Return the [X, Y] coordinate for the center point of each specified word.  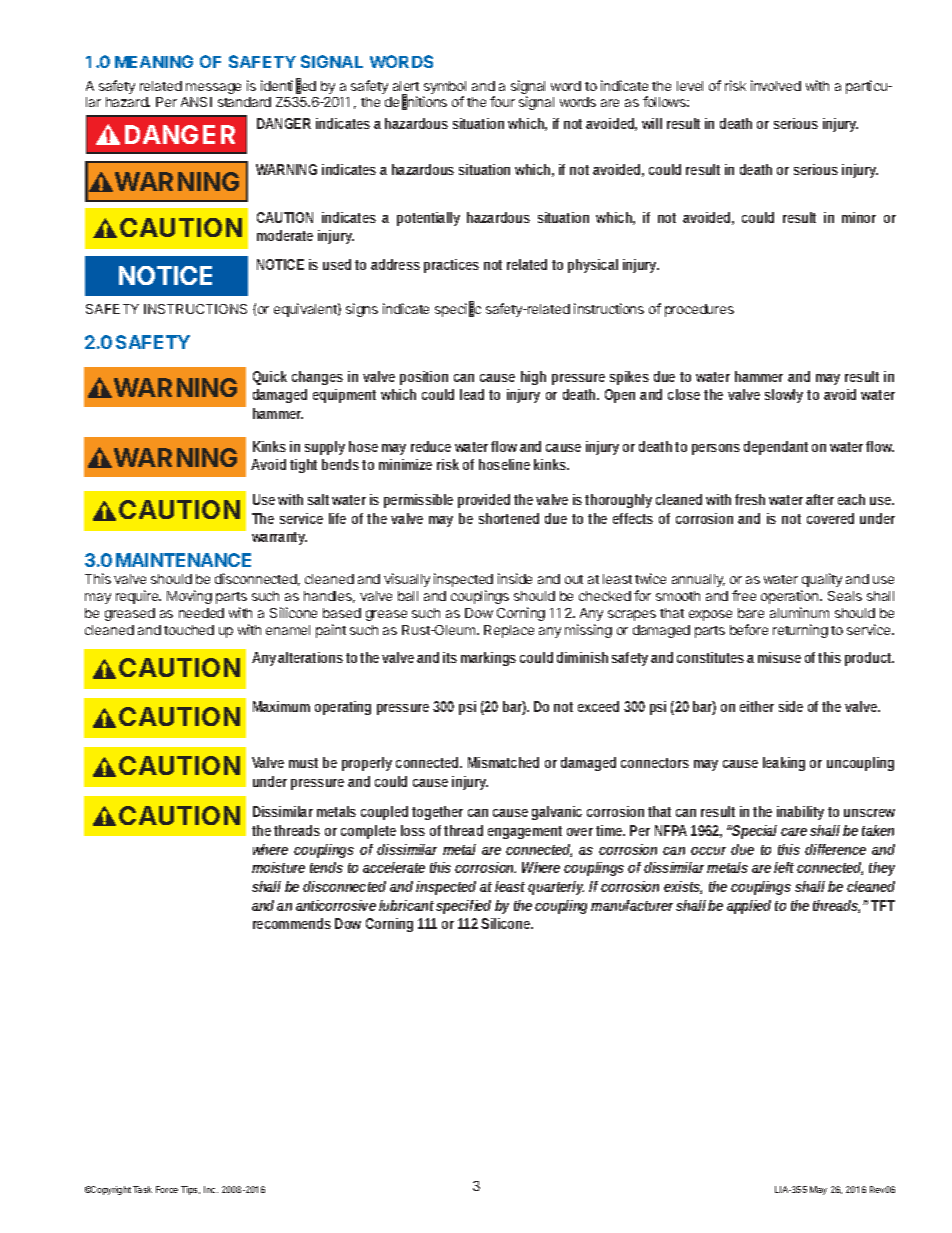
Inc [211, 1189]
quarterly [556, 888]
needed [201, 613]
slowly [784, 396]
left [786, 867]
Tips [190, 1190]
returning [800, 631]
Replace [509, 631]
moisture [278, 867]
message [213, 88]
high [533, 378]
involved [776, 85]
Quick [270, 378]
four [502, 101]
